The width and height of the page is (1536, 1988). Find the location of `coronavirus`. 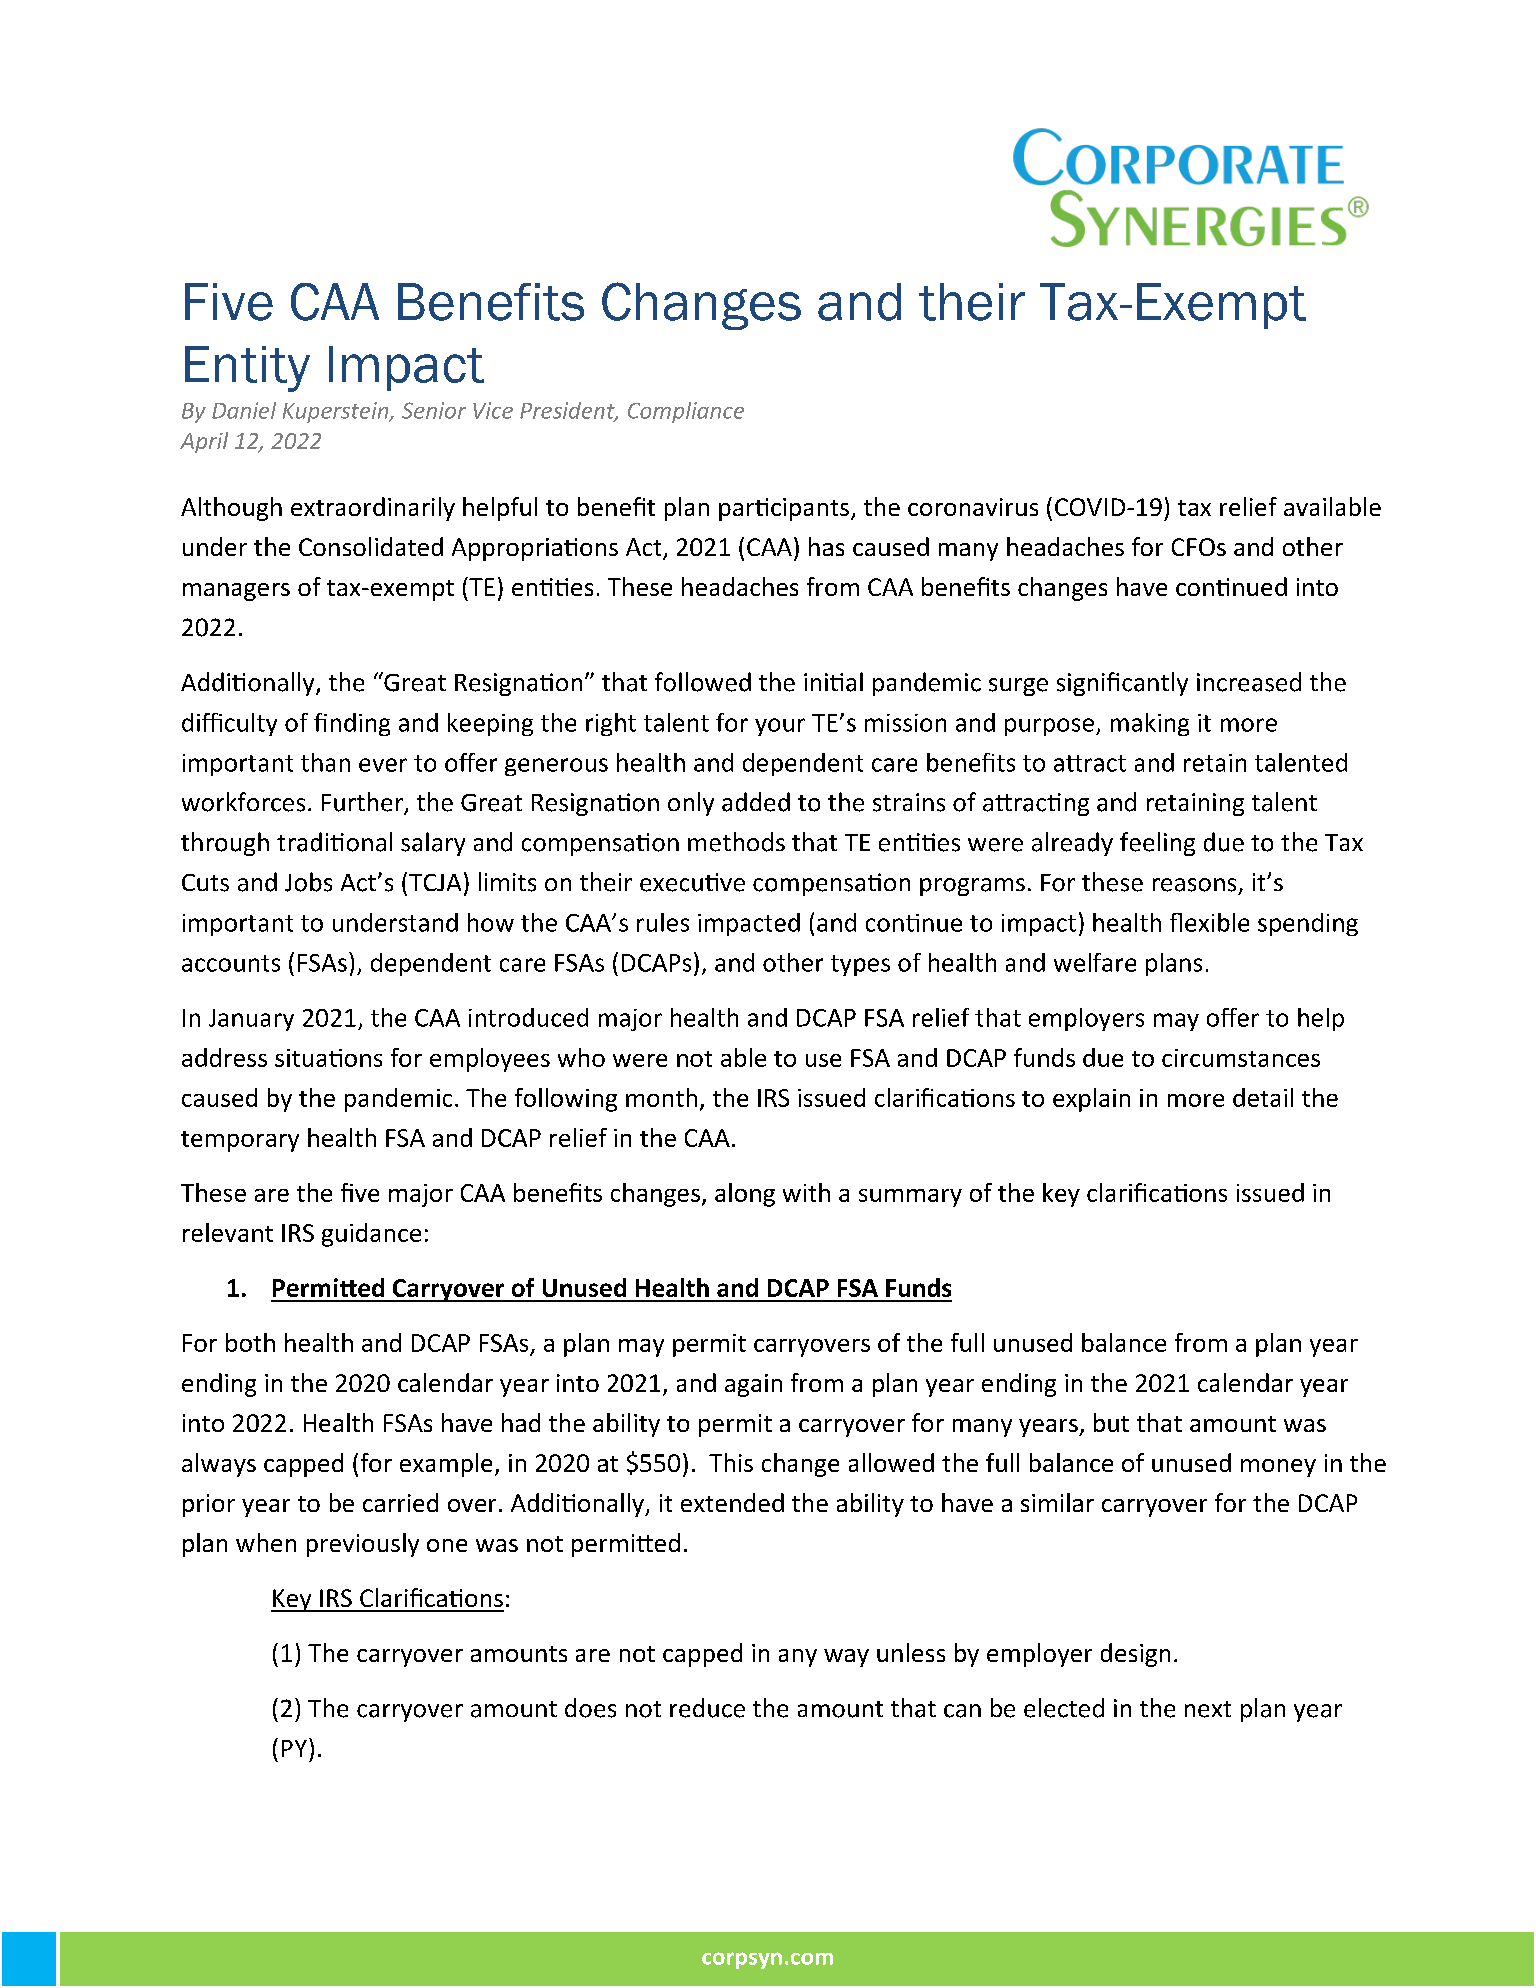

coronavirus is located at coordinates (973, 507).
